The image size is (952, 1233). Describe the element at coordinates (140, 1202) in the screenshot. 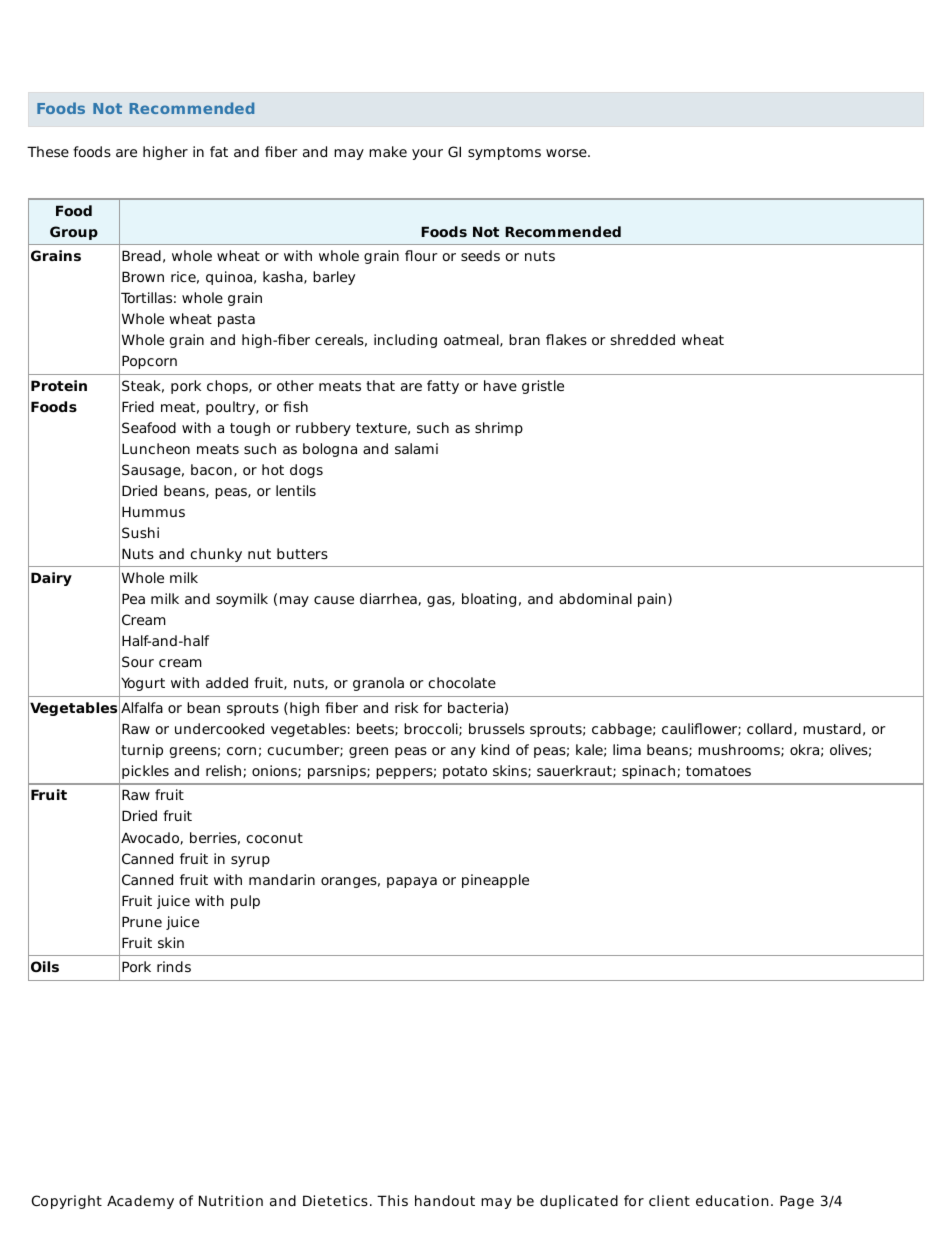

I see `Academy` at that location.
